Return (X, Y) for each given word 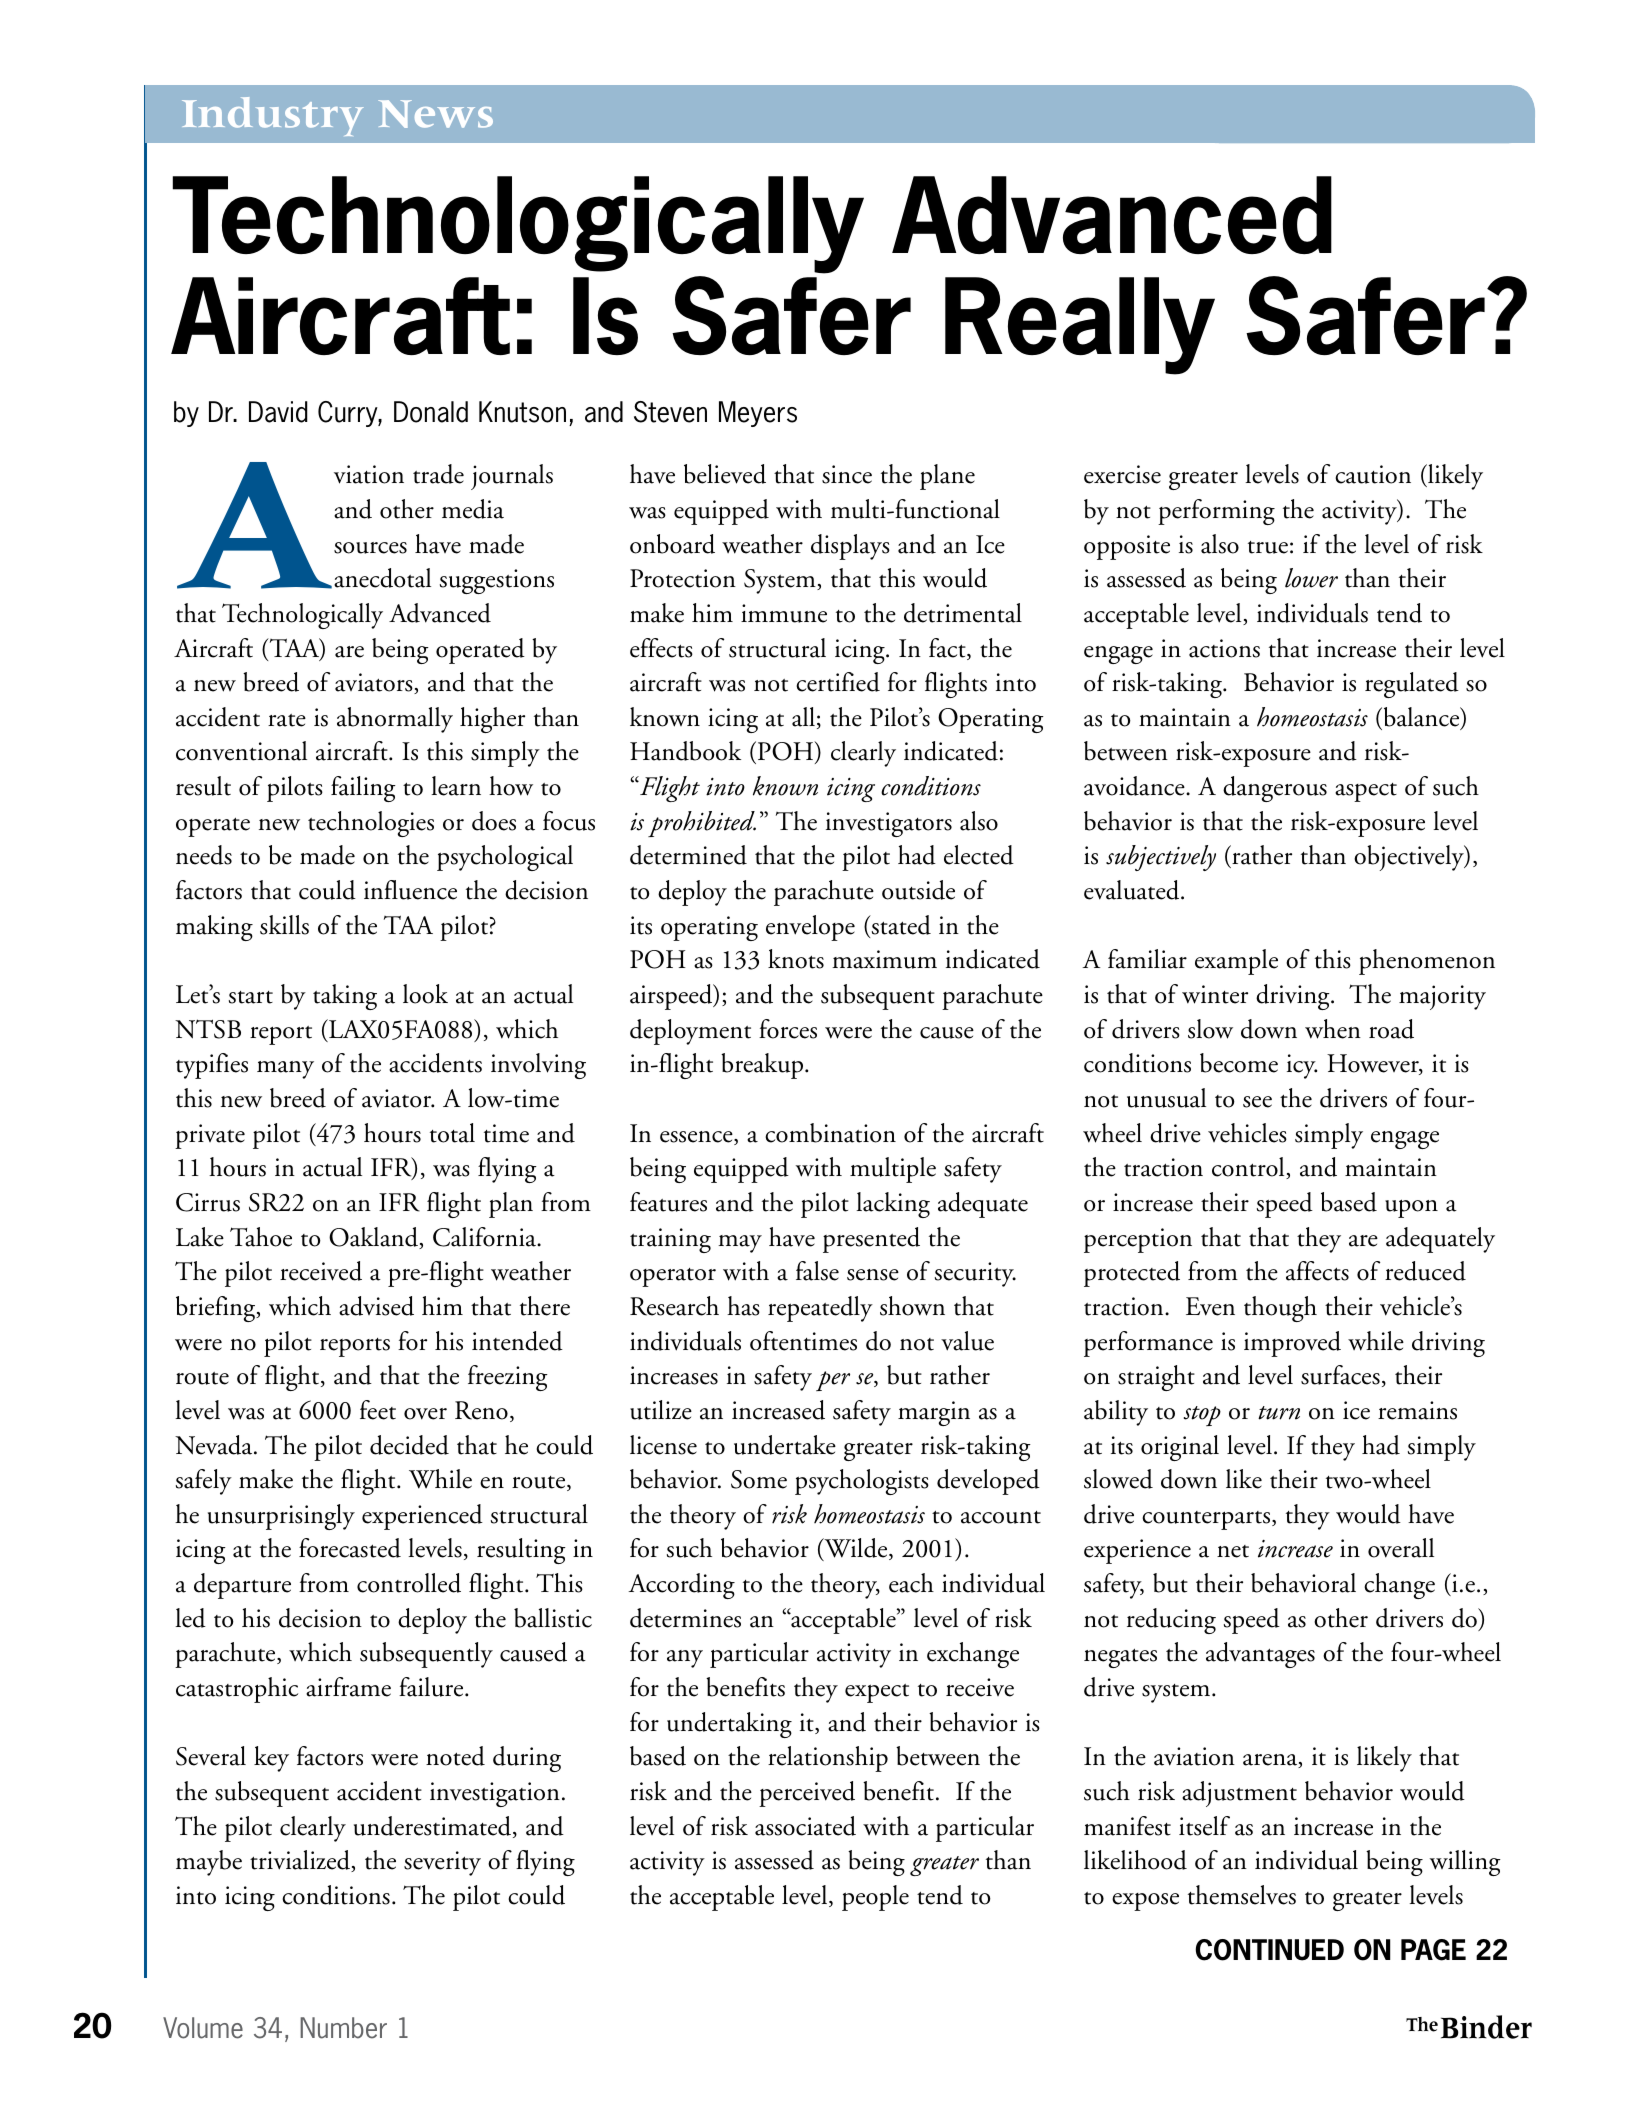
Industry (273, 116)
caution (1373, 474)
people (875, 1898)
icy (1302, 1066)
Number (343, 2028)
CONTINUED (1269, 1950)
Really (1080, 326)
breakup (763, 1066)
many (285, 1070)
